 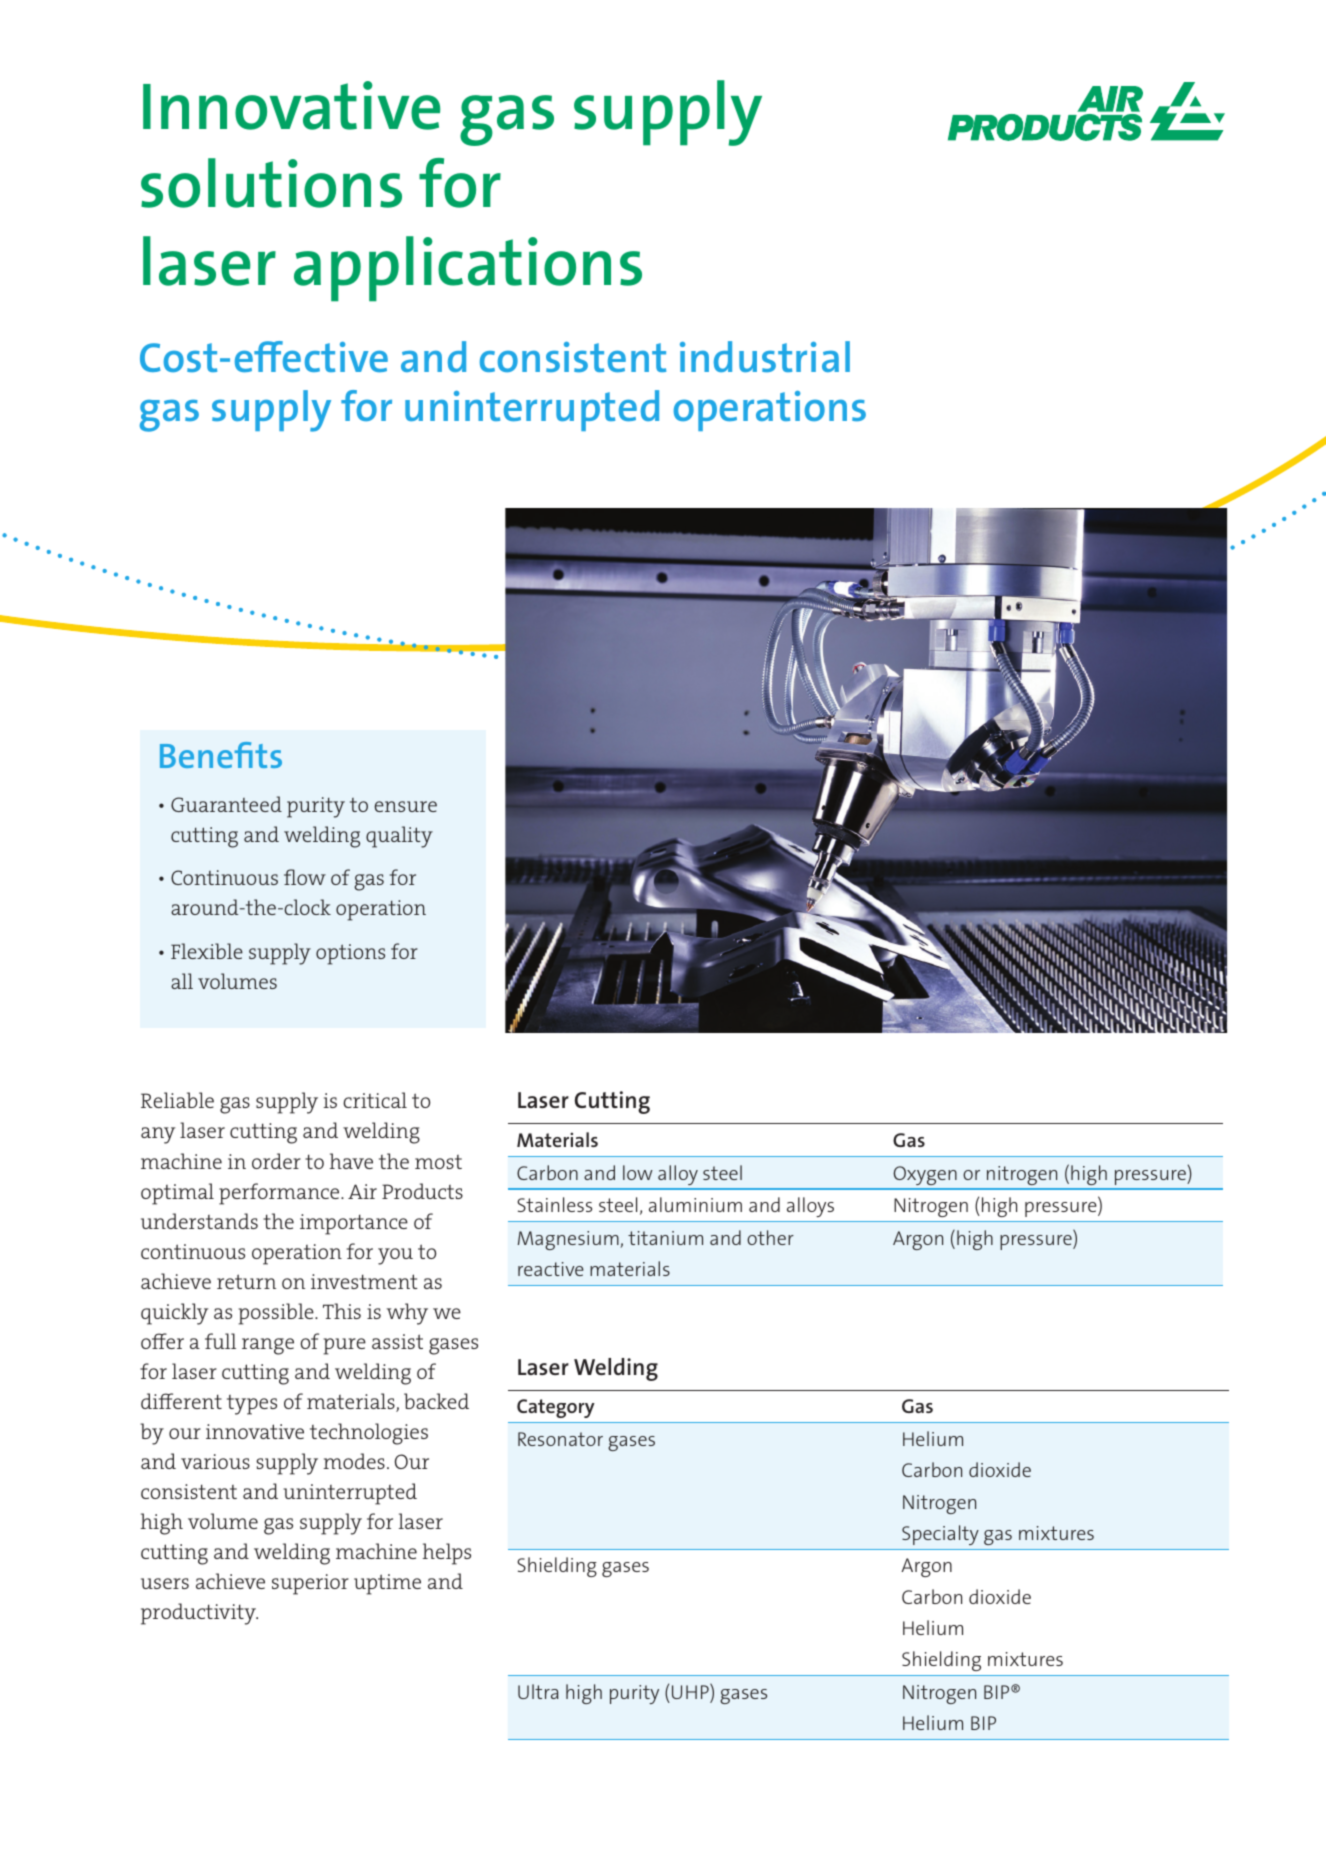 I want to click on quality, so click(x=399, y=837).
